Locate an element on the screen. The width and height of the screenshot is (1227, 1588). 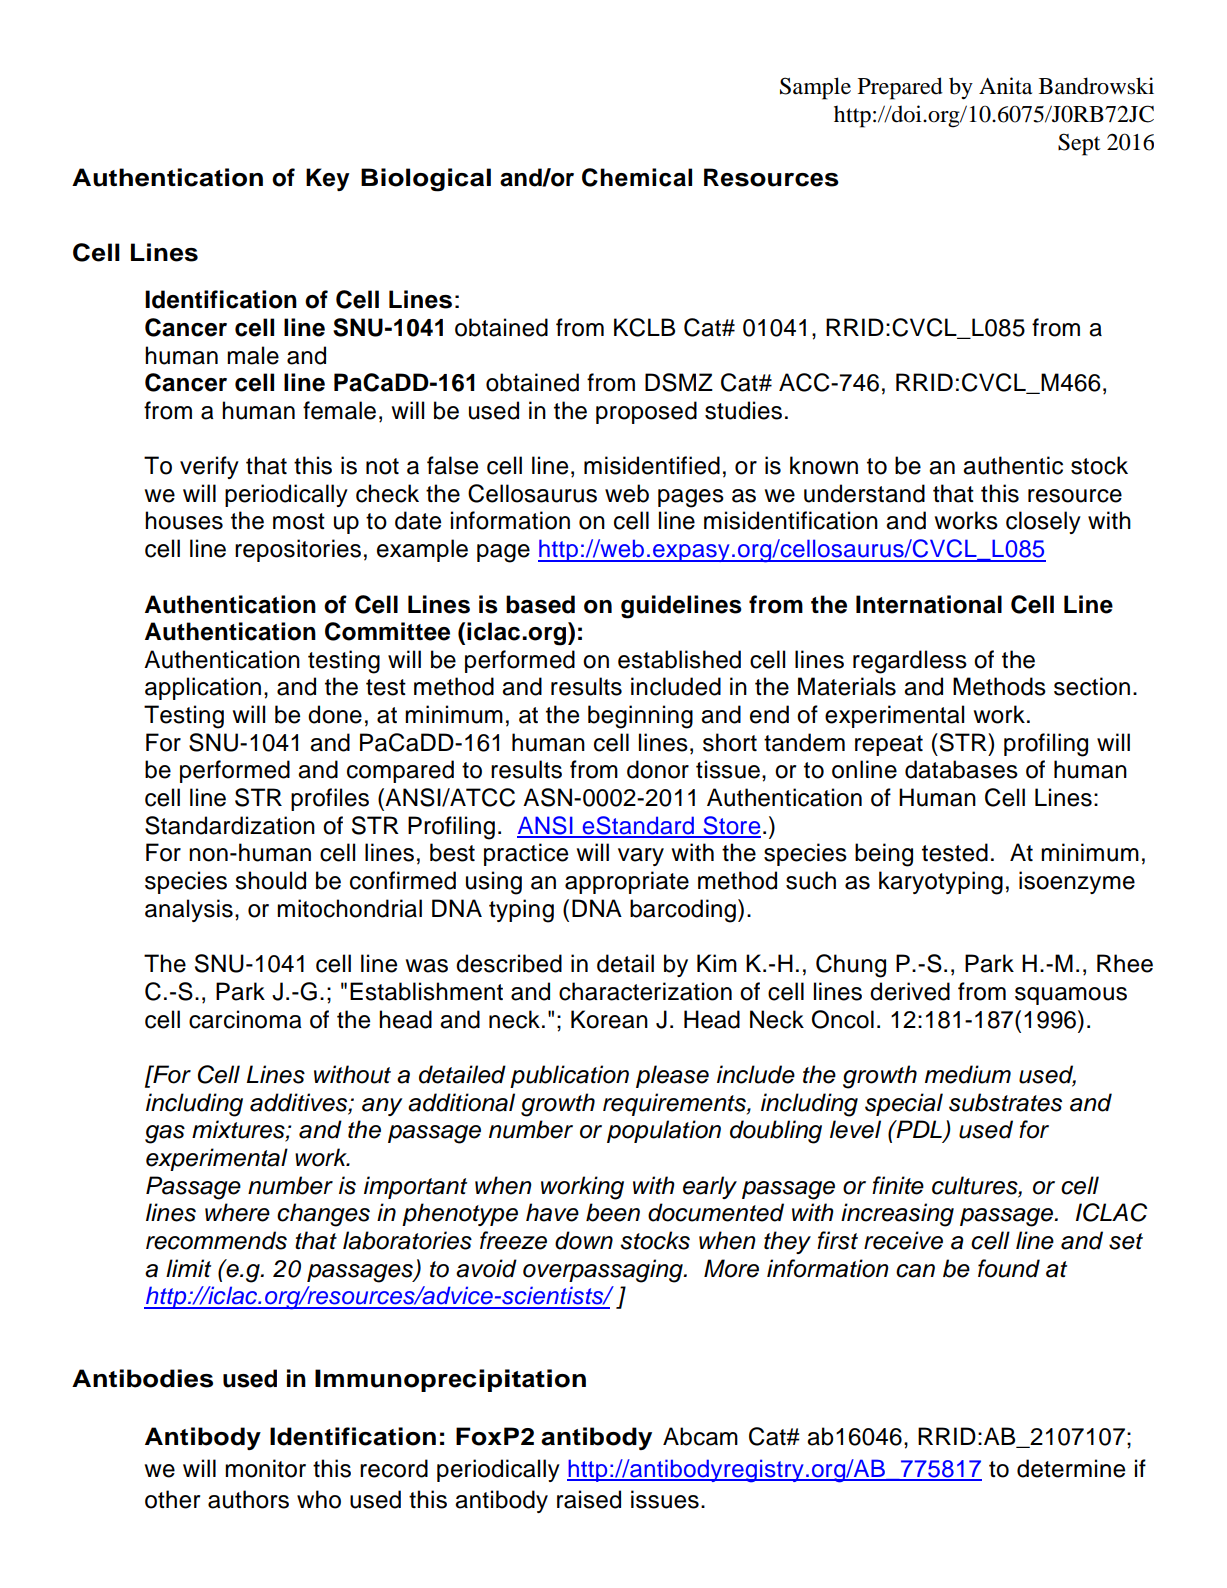
based is located at coordinates (540, 604).
